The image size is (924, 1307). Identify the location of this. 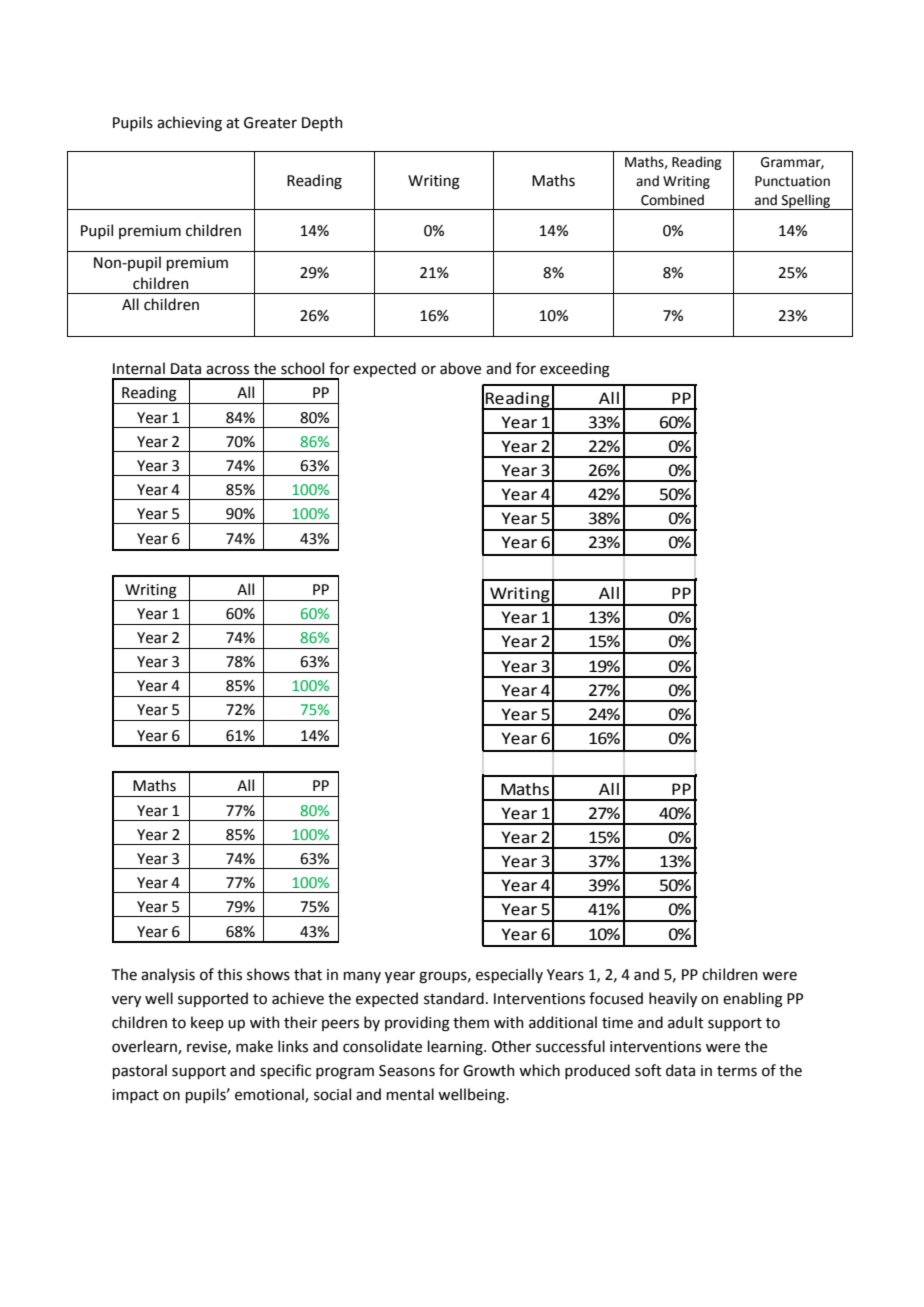
(229, 974).
